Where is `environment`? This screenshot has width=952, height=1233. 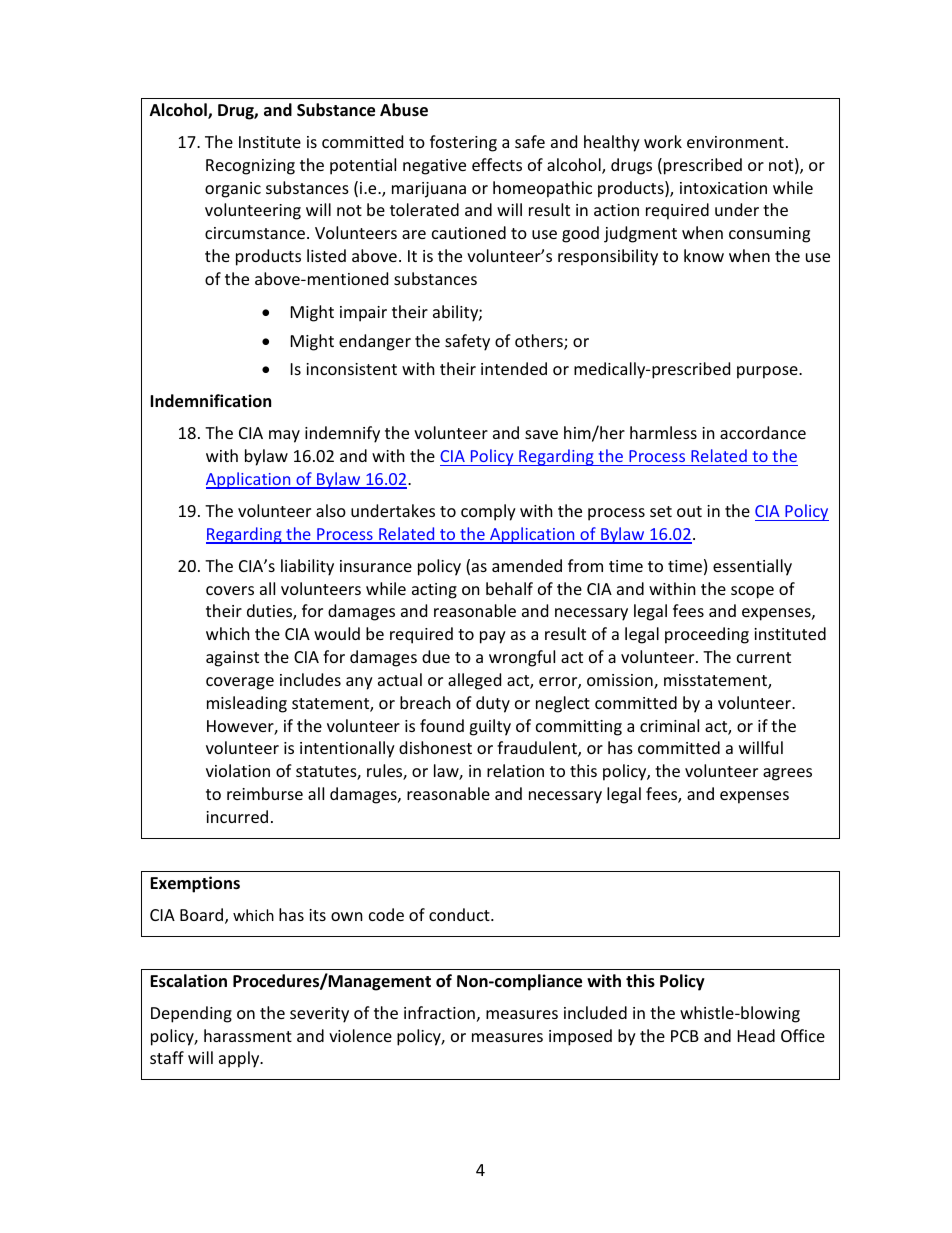
environment is located at coordinates (735, 142).
